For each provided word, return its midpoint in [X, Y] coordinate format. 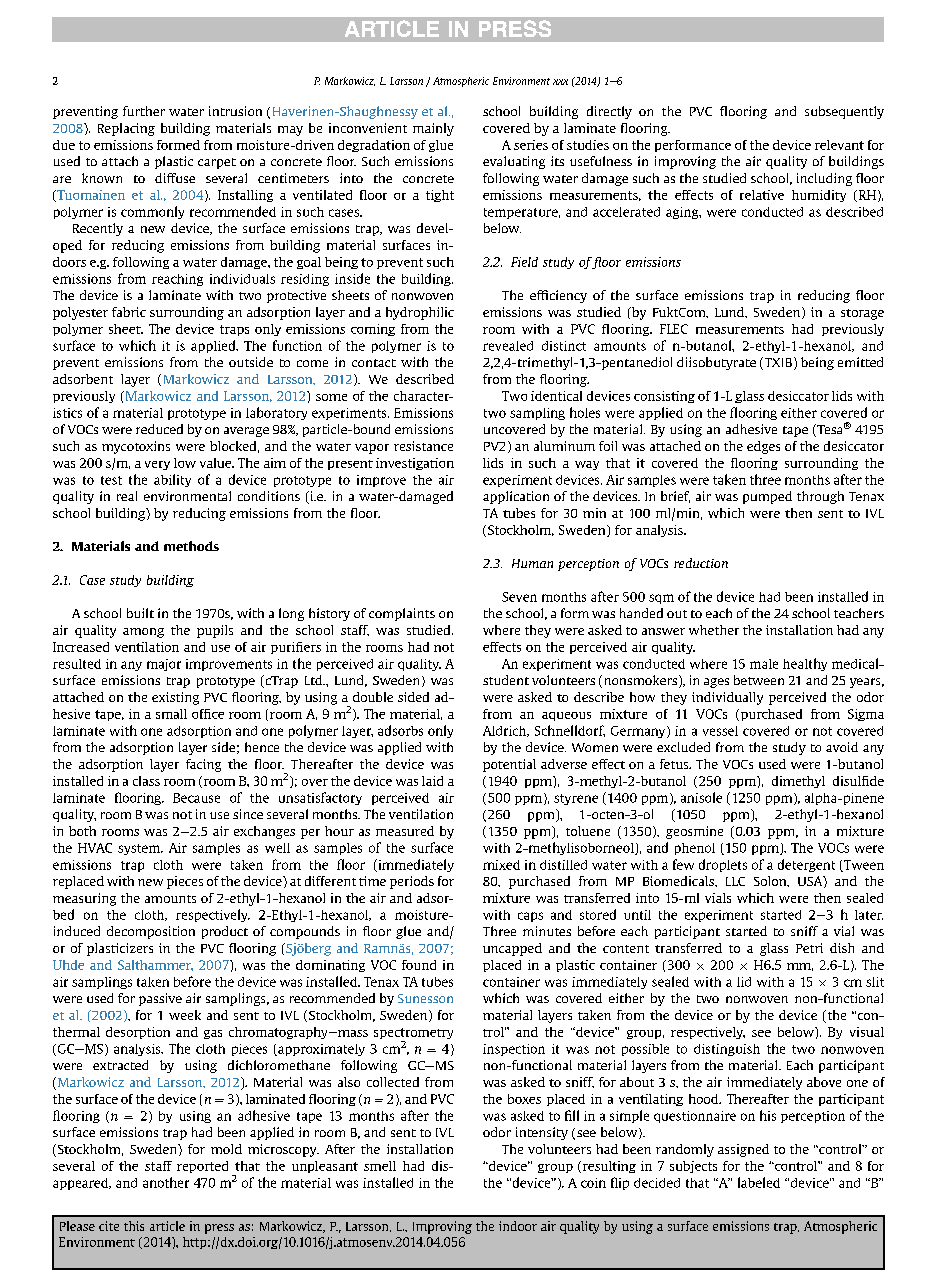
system [140, 849]
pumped [767, 497]
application [516, 497]
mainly [433, 129]
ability [172, 480]
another [166, 1182]
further [144, 111]
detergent [806, 865]
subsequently [844, 112]
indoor [518, 1226]
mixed [501, 865]
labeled [759, 1182]
